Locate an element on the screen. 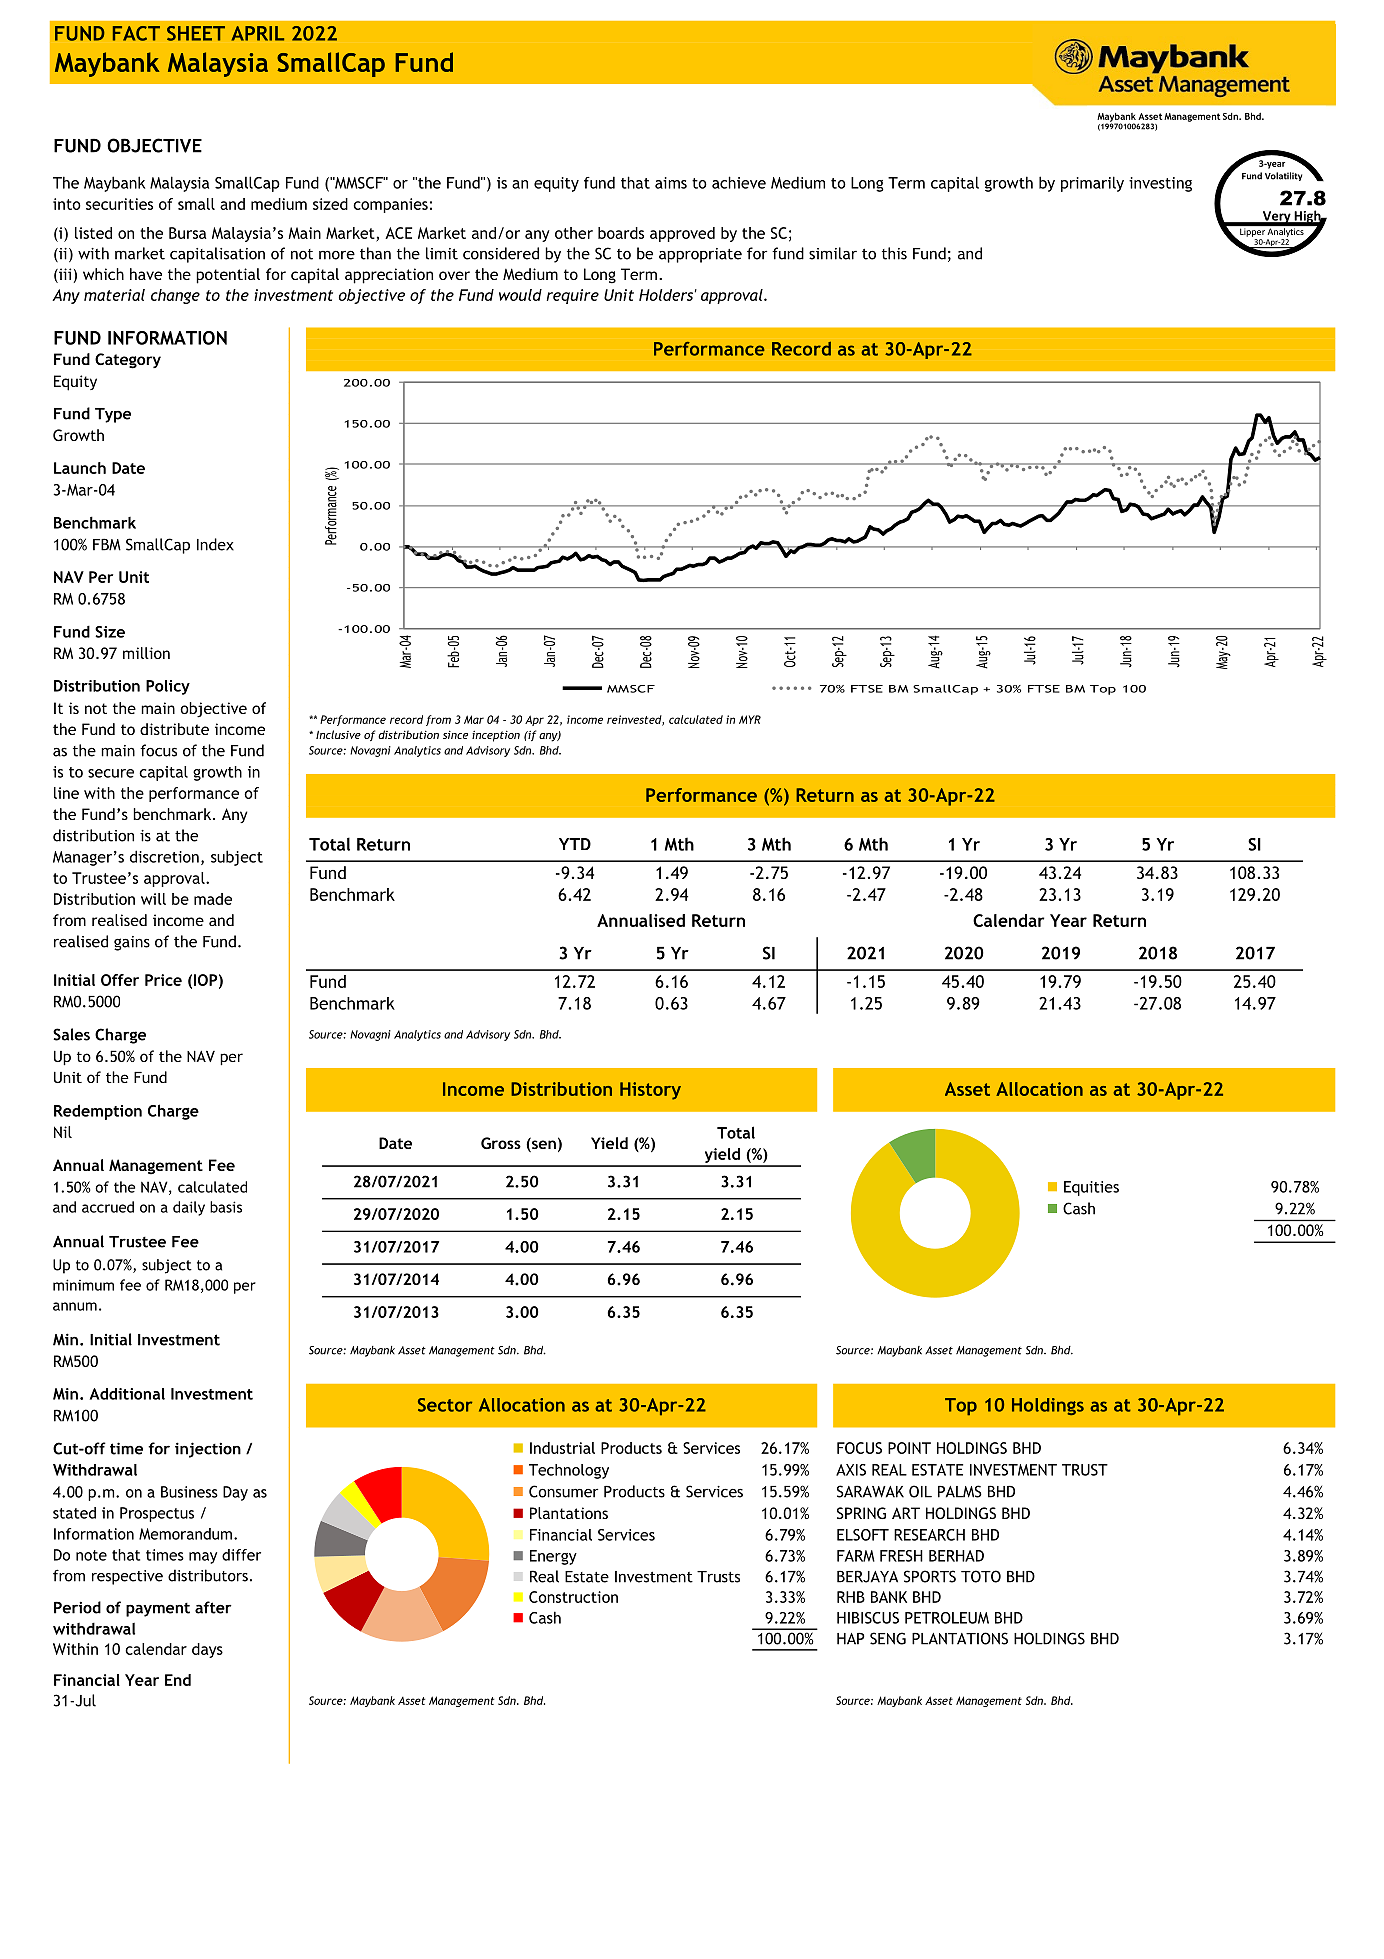 This screenshot has width=1384, height=1959. discretion is located at coordinates (164, 856).
